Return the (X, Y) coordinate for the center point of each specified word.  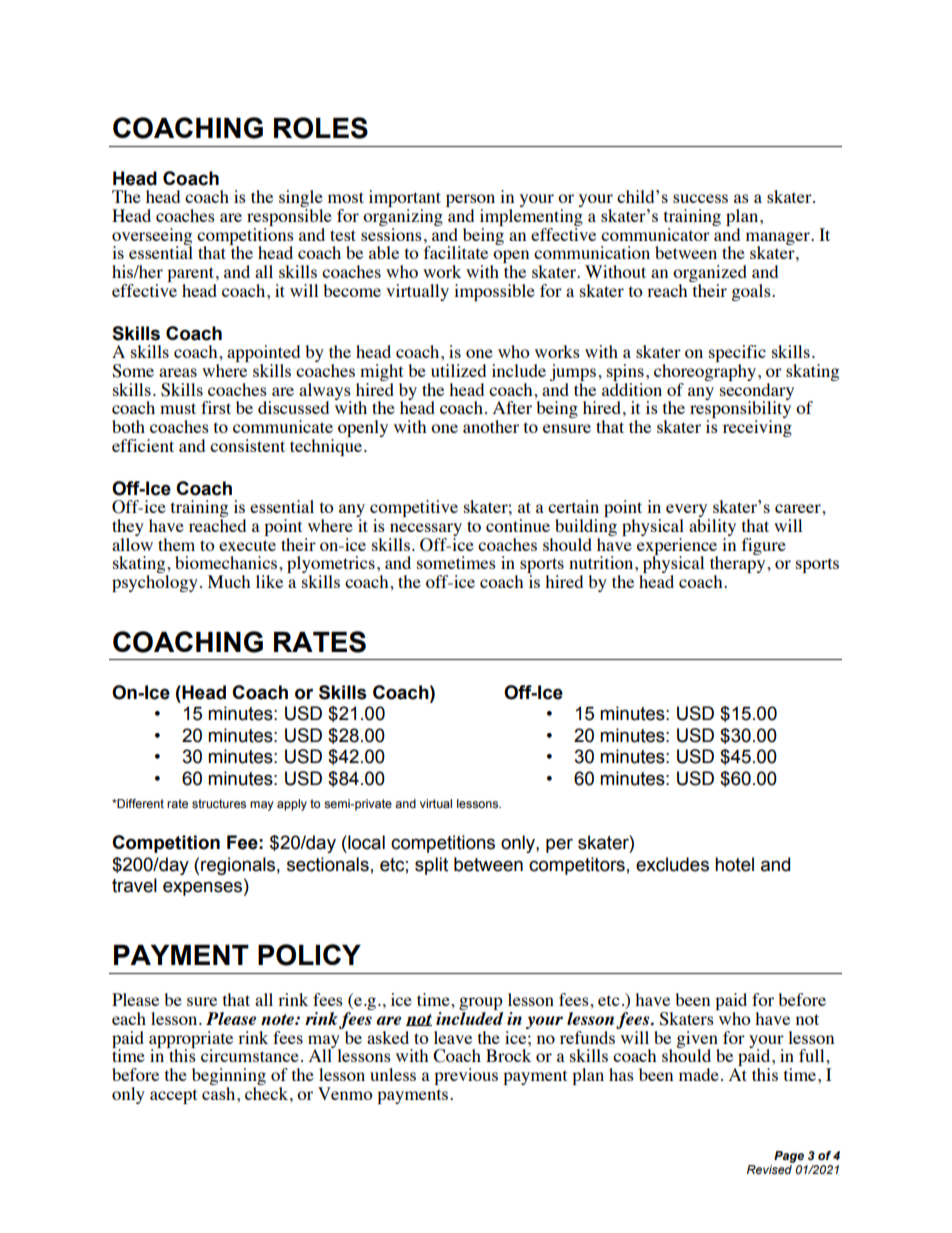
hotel (734, 864)
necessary (425, 531)
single (301, 200)
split (431, 866)
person (470, 202)
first (216, 407)
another (491, 426)
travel (134, 885)
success (700, 198)
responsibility (740, 410)
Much (229, 581)
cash (220, 1092)
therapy (739, 565)
